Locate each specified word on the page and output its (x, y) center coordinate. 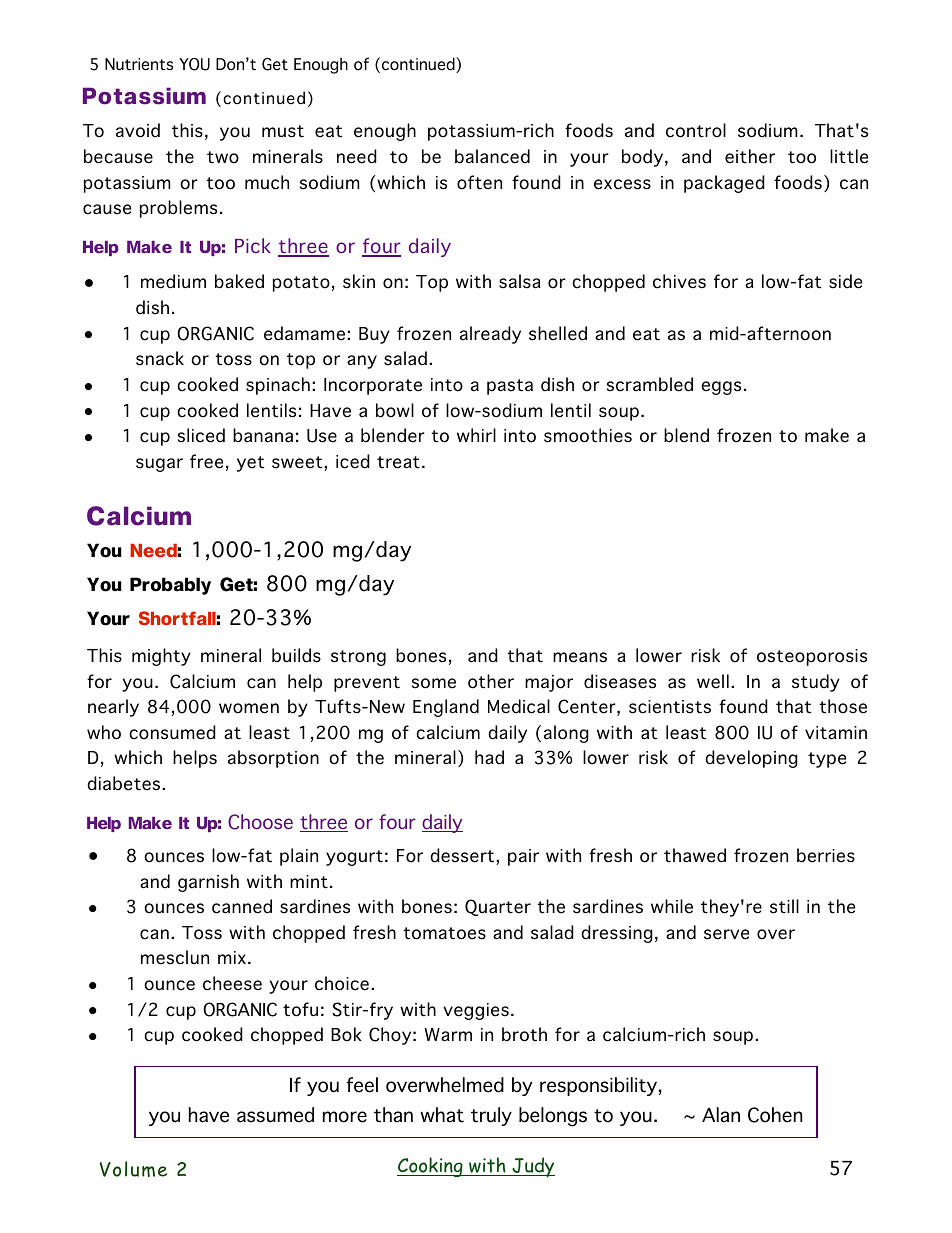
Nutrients (139, 64)
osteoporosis (812, 657)
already (490, 335)
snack (160, 358)
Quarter (498, 907)
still (784, 906)
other (491, 681)
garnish (208, 883)
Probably (170, 586)
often (479, 182)
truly (491, 1116)
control (696, 130)
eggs (721, 388)
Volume (133, 1169)
